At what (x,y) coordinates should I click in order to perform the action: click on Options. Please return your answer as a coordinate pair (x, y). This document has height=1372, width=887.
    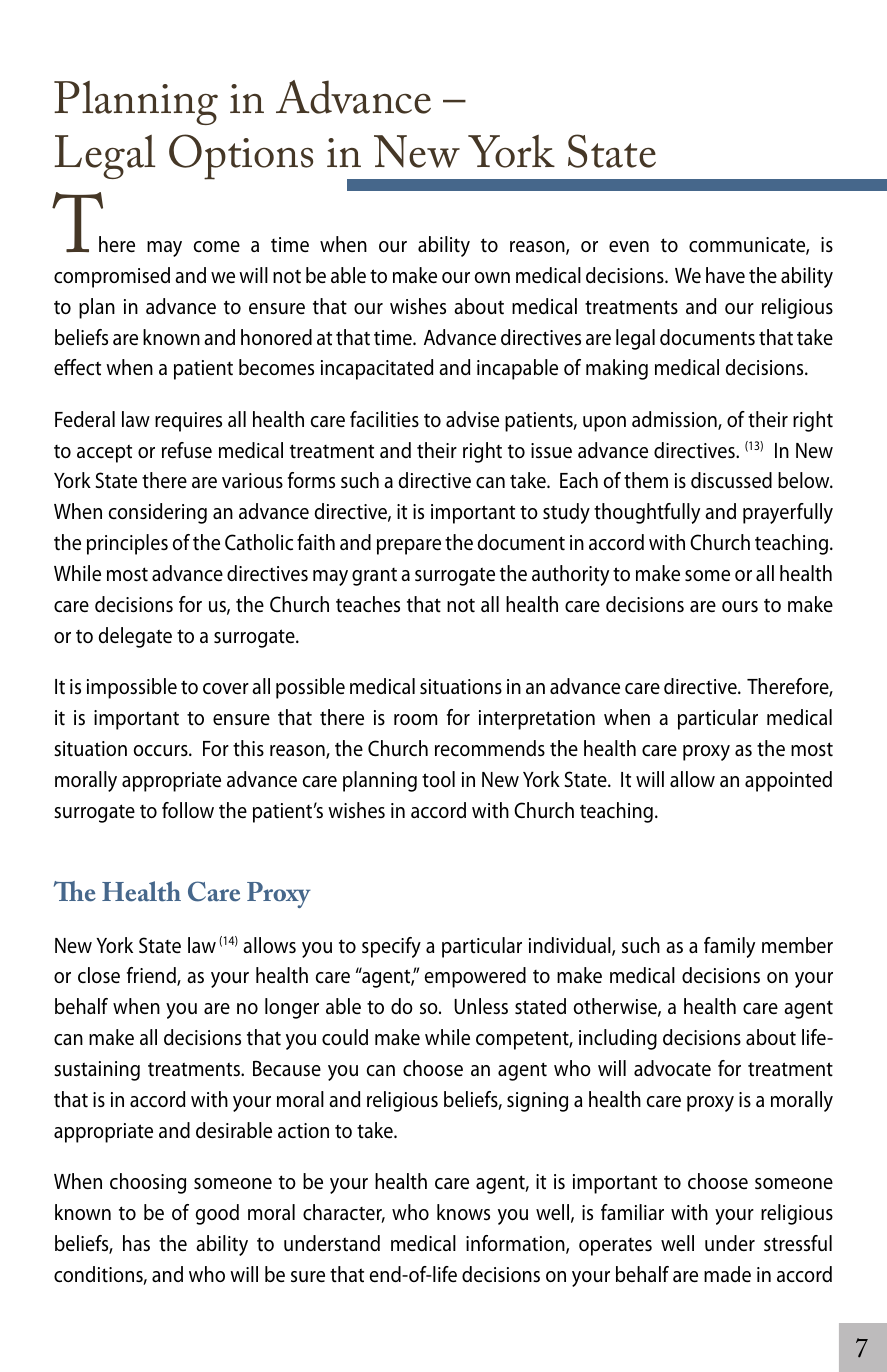
    Looking at the image, I should click on (241, 157).
